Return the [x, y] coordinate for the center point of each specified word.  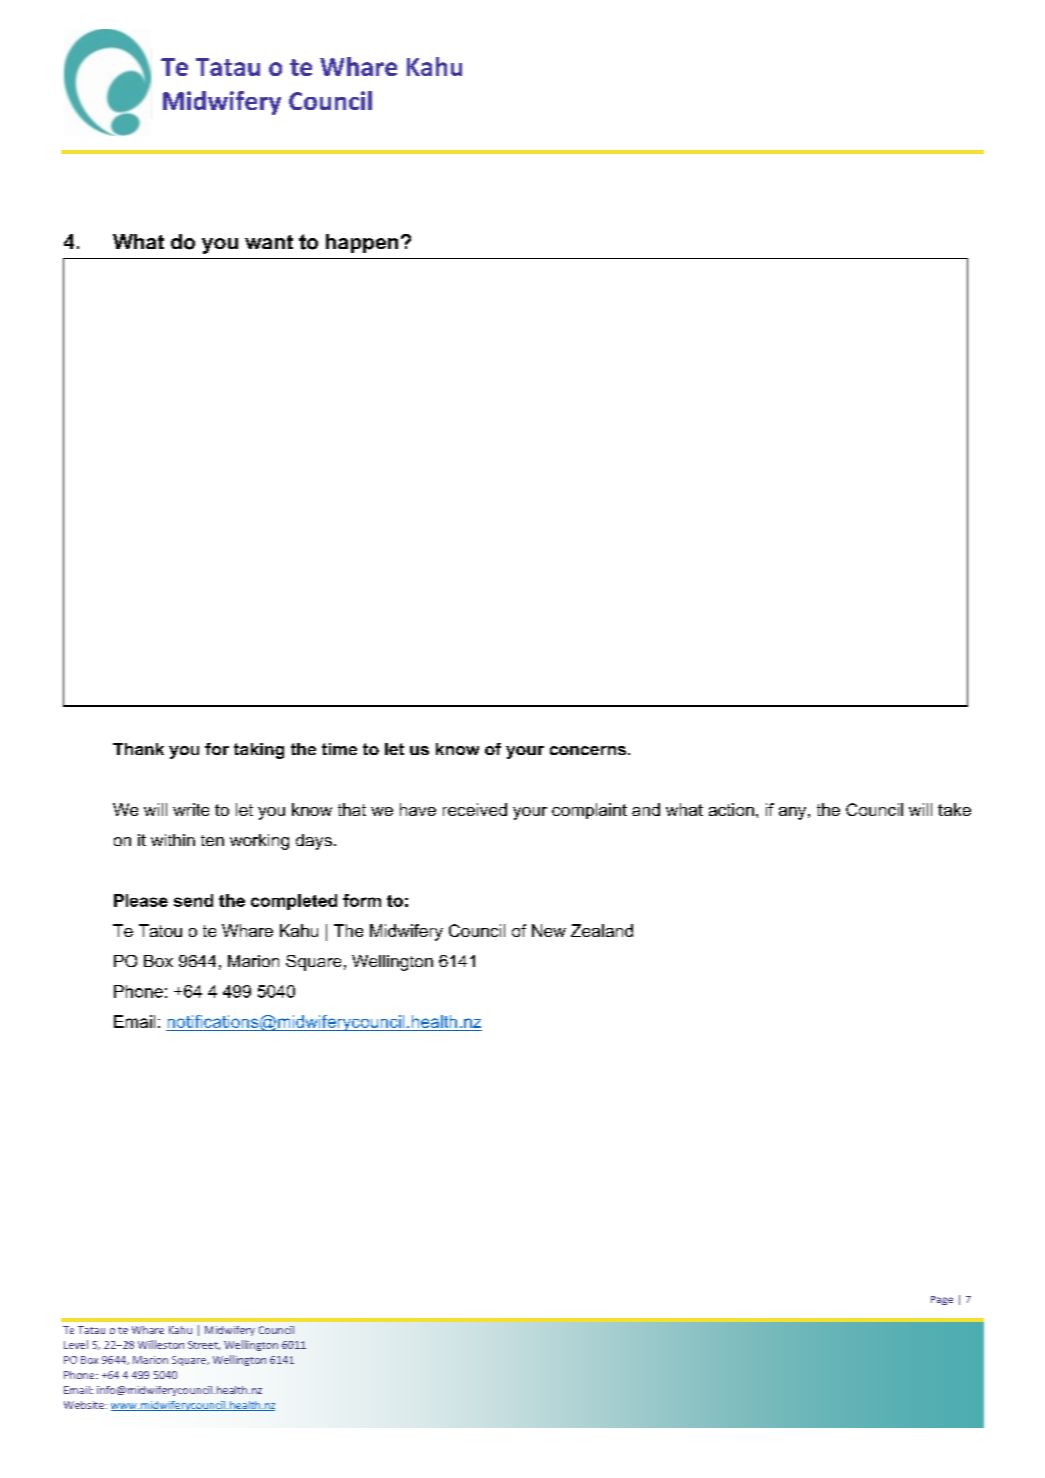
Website [84, 1405]
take [954, 809]
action [731, 809]
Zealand [602, 930]
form [362, 900]
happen [362, 243]
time [339, 749]
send [193, 900]
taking [259, 751]
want [269, 242]
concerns [588, 750]
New [549, 930]
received [475, 809]
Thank [138, 749]
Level [76, 1344]
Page [942, 1300]
